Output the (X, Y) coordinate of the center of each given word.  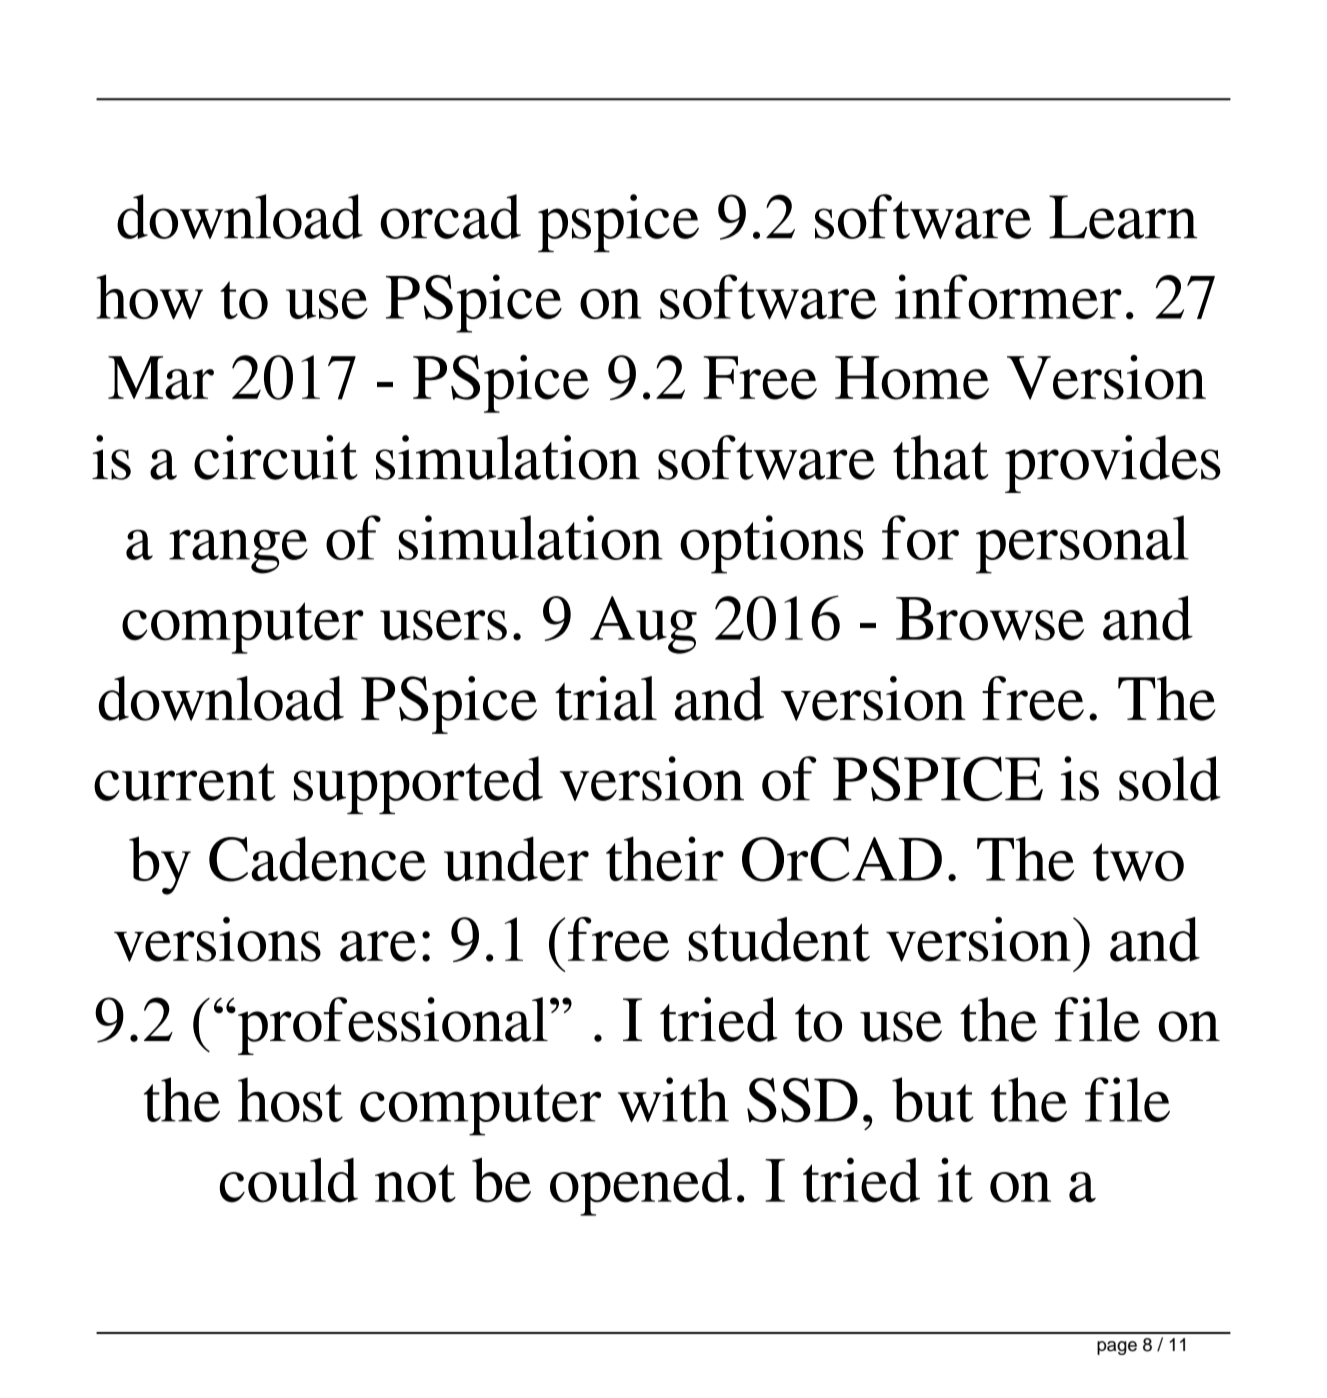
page (1117, 1348)
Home (912, 378)
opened (641, 1187)
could (288, 1180)
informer (1008, 296)
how (149, 297)
